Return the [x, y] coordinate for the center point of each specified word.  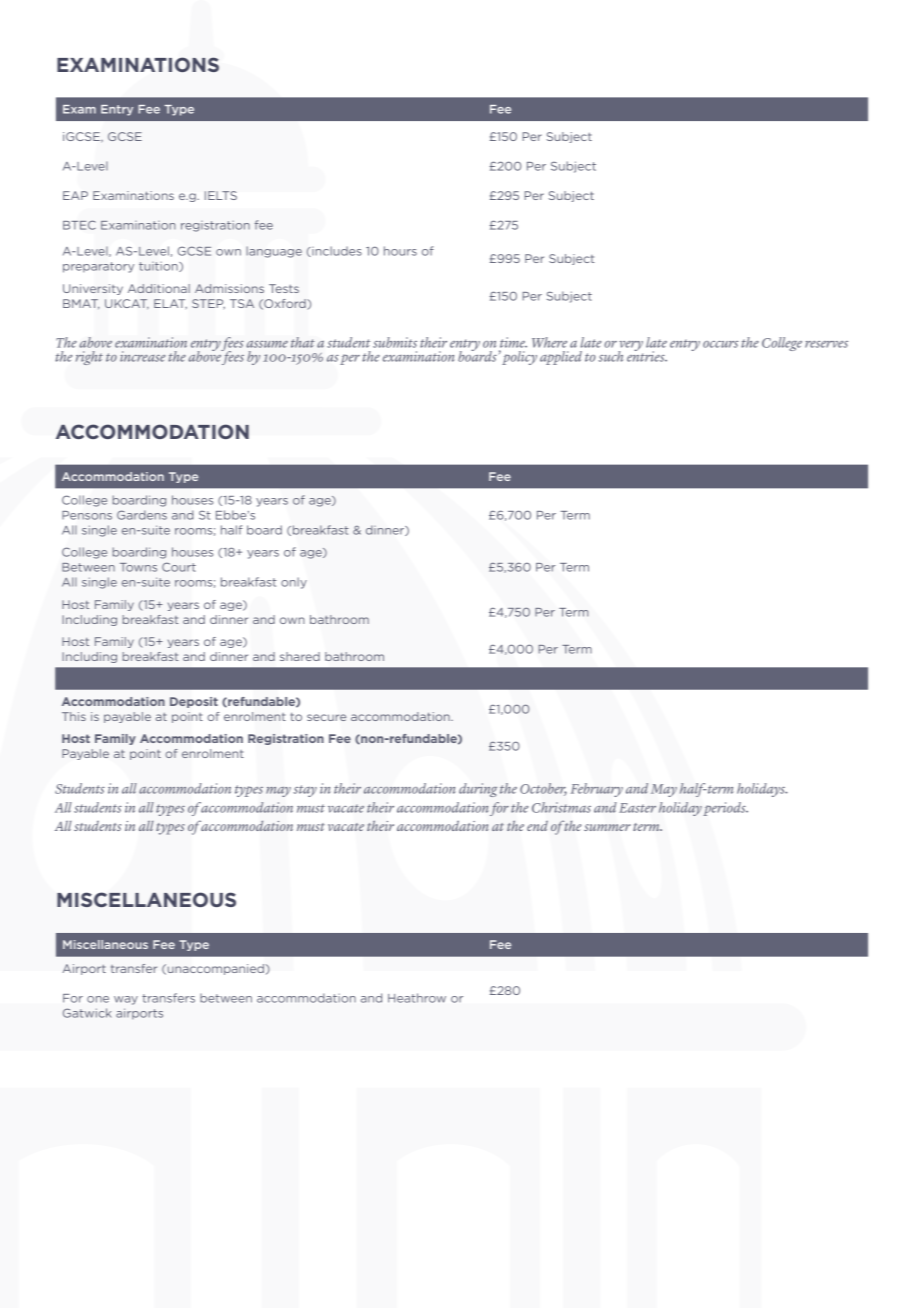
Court [179, 567]
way [126, 1000]
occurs [721, 344]
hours [400, 251]
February [597, 790]
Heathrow [417, 998]
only [294, 583]
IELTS [221, 195]
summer [607, 827]
